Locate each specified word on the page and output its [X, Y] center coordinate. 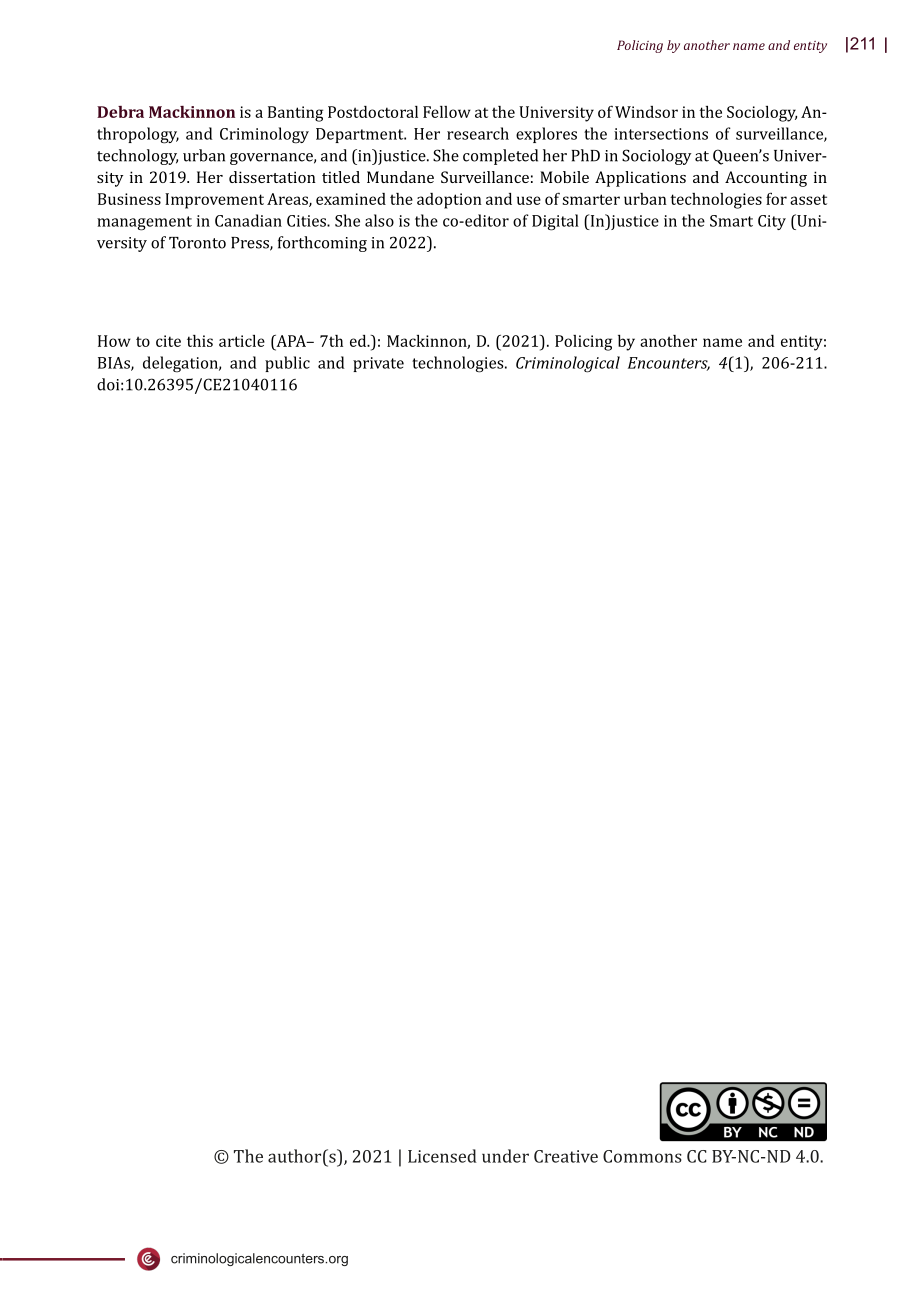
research [478, 133]
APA [291, 341]
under [505, 1156]
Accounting [766, 179]
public [287, 364]
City [772, 222]
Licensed [442, 1156]
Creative [566, 1156]
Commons [642, 1156]
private [378, 364]
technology [137, 157]
